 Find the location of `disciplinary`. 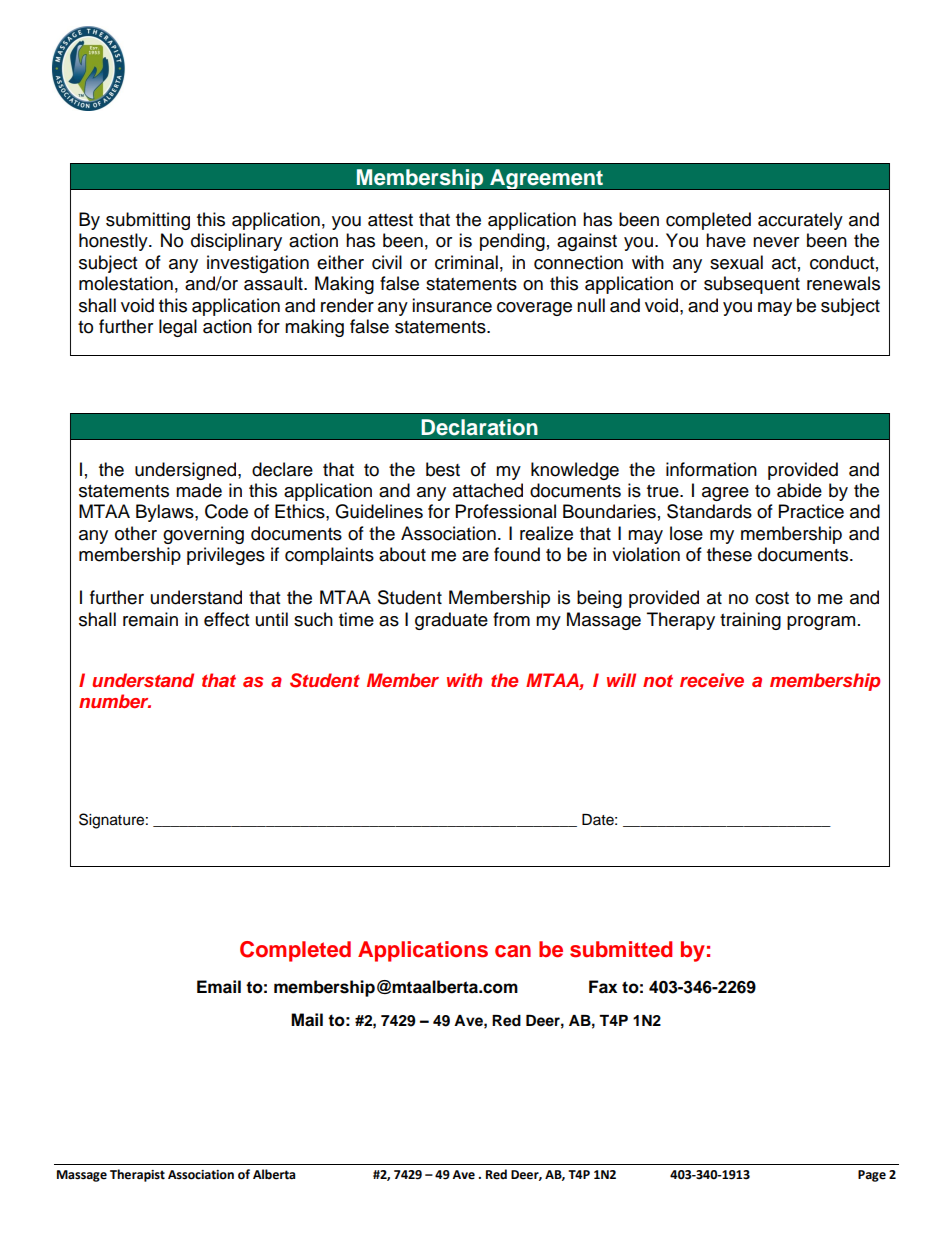

disciplinary is located at coordinates (236, 242).
